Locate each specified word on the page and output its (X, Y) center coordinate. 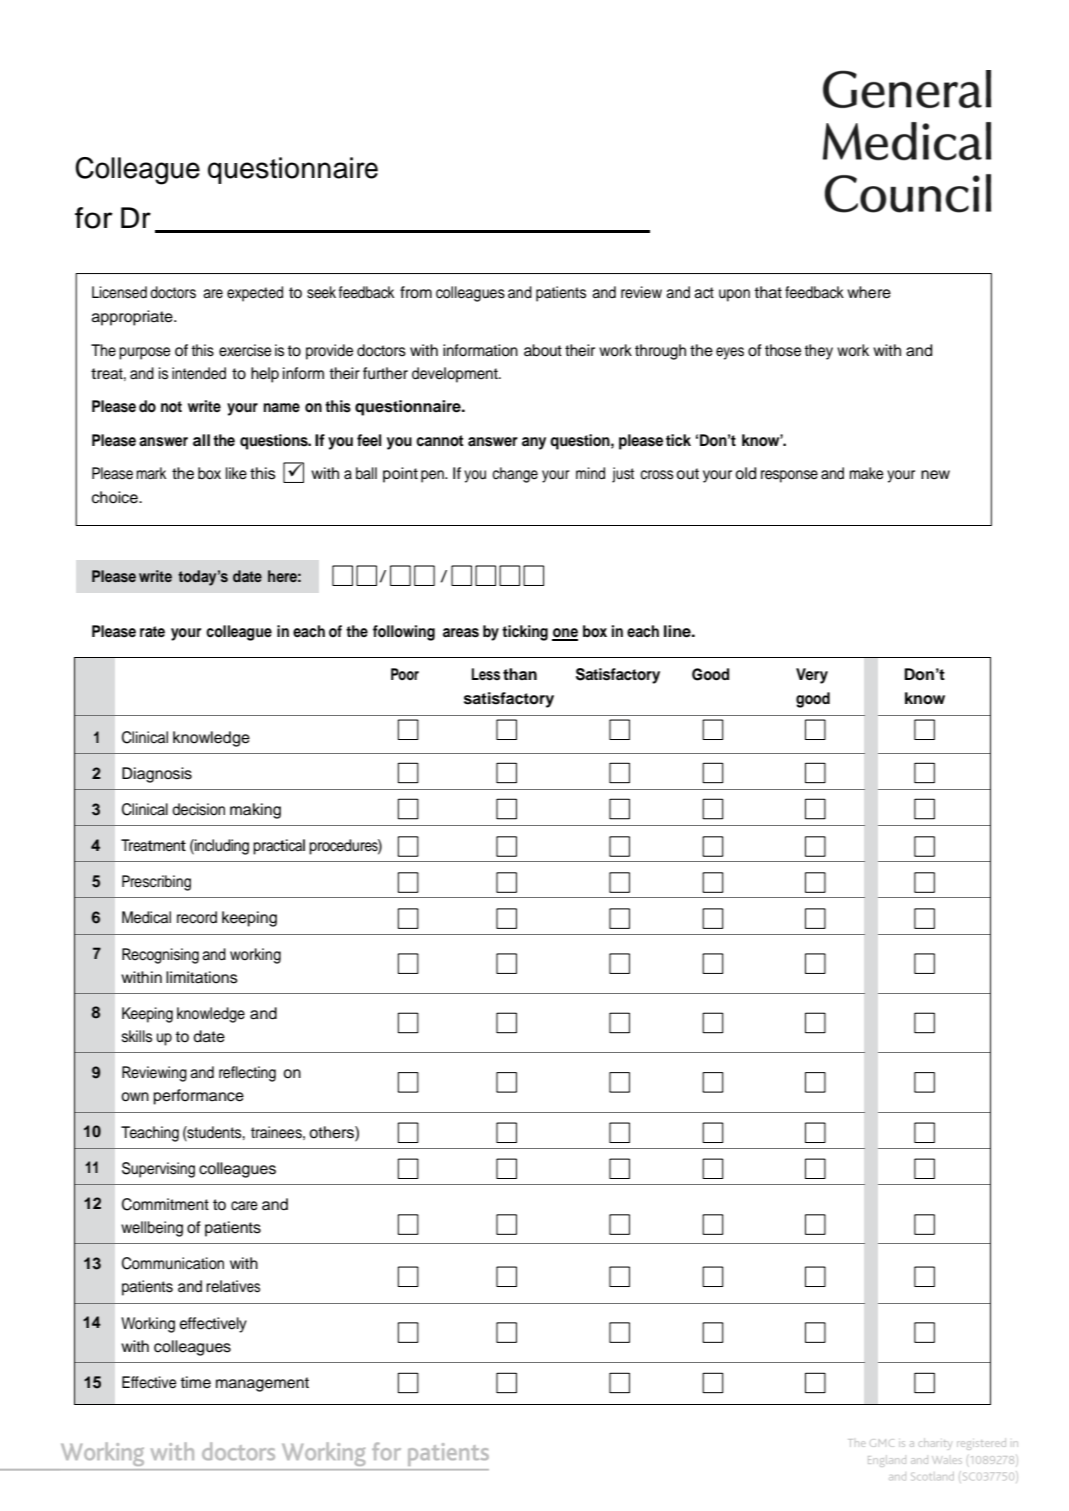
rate (152, 631)
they (818, 352)
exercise (245, 350)
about (543, 350)
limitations (202, 977)
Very (812, 676)
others (332, 1132)
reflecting (247, 1074)
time (195, 1382)
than (520, 674)
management (262, 1384)
